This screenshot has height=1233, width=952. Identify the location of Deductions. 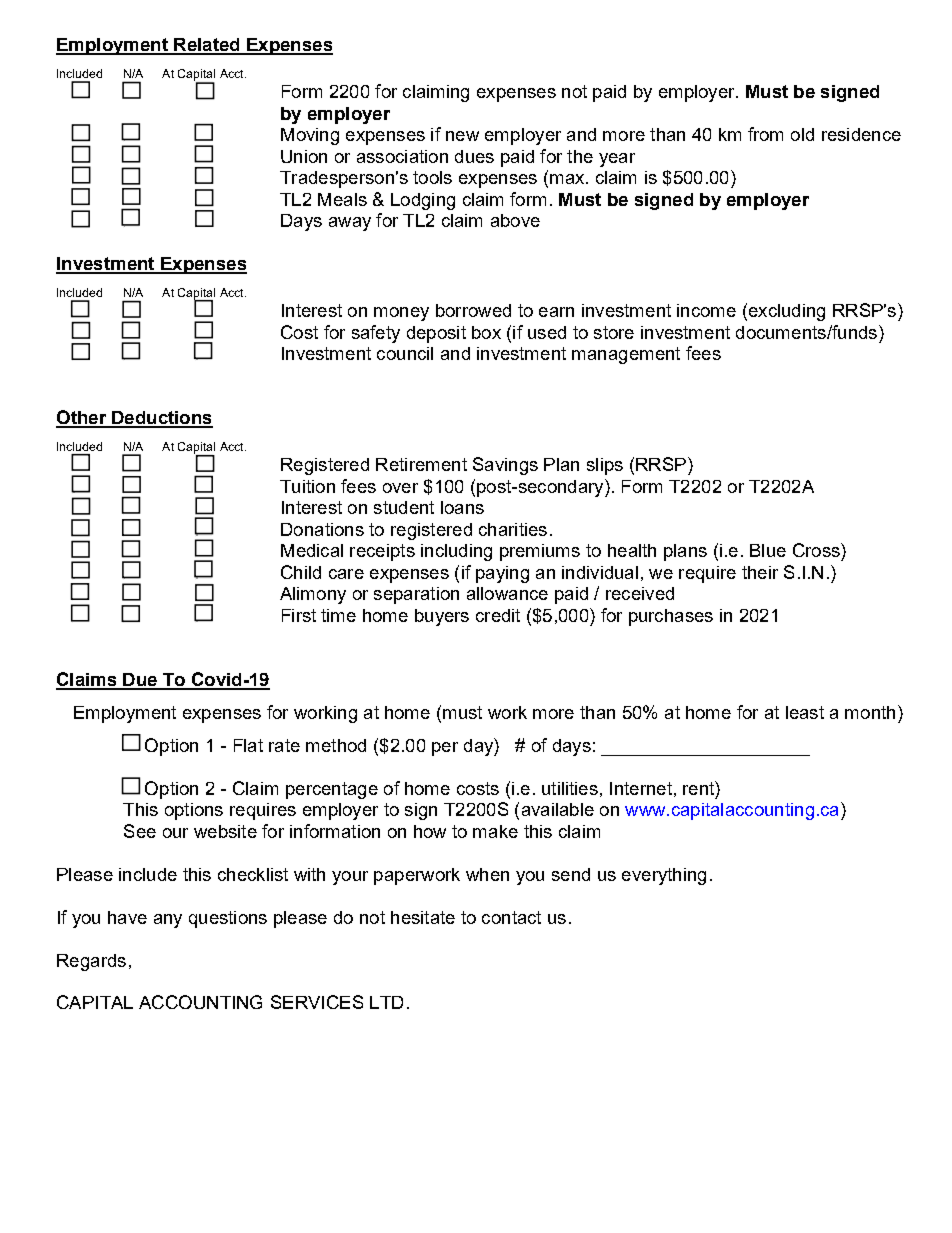
(161, 419).
